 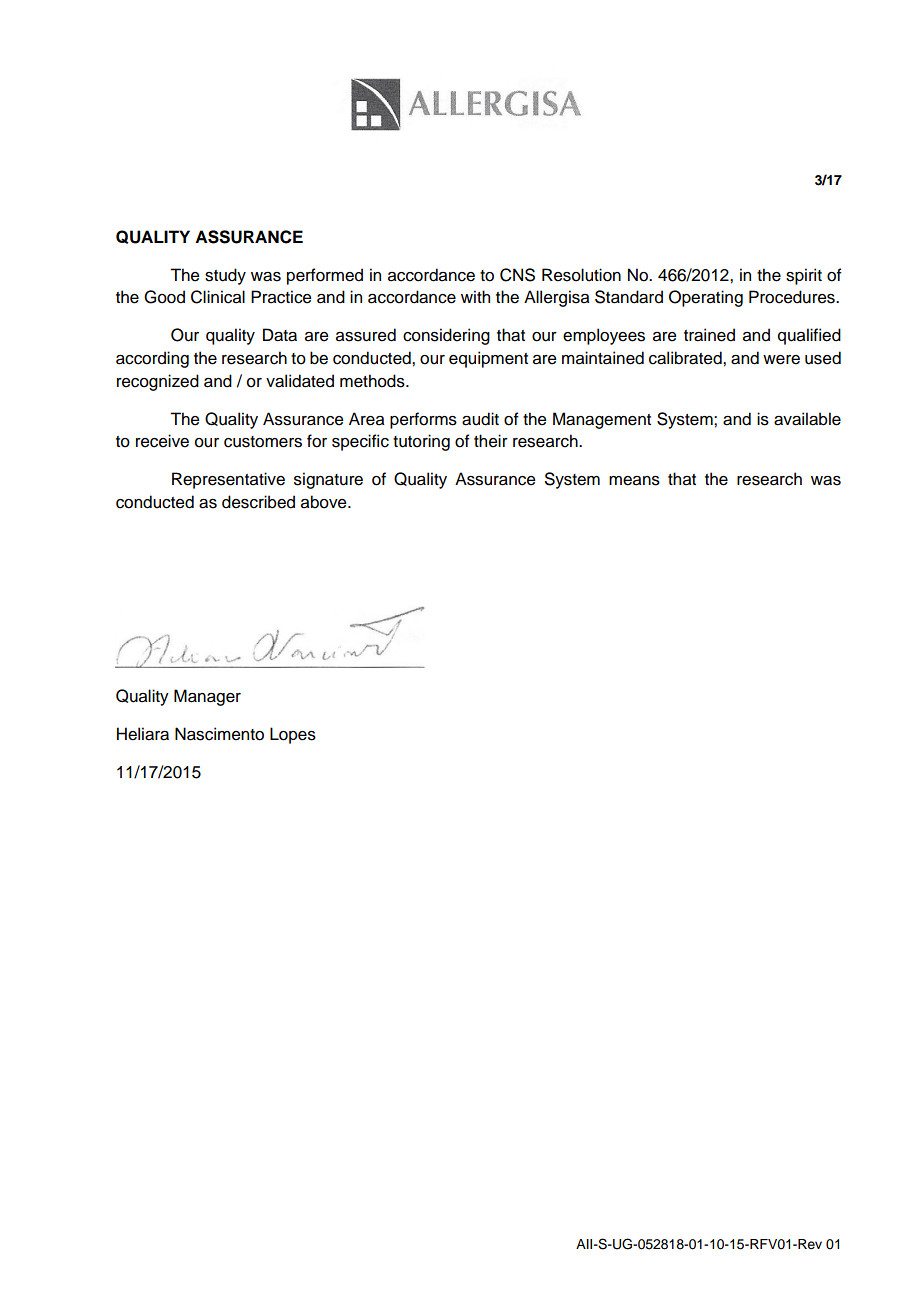 What do you see at coordinates (258, 502) in the page?
I see `described` at bounding box center [258, 502].
